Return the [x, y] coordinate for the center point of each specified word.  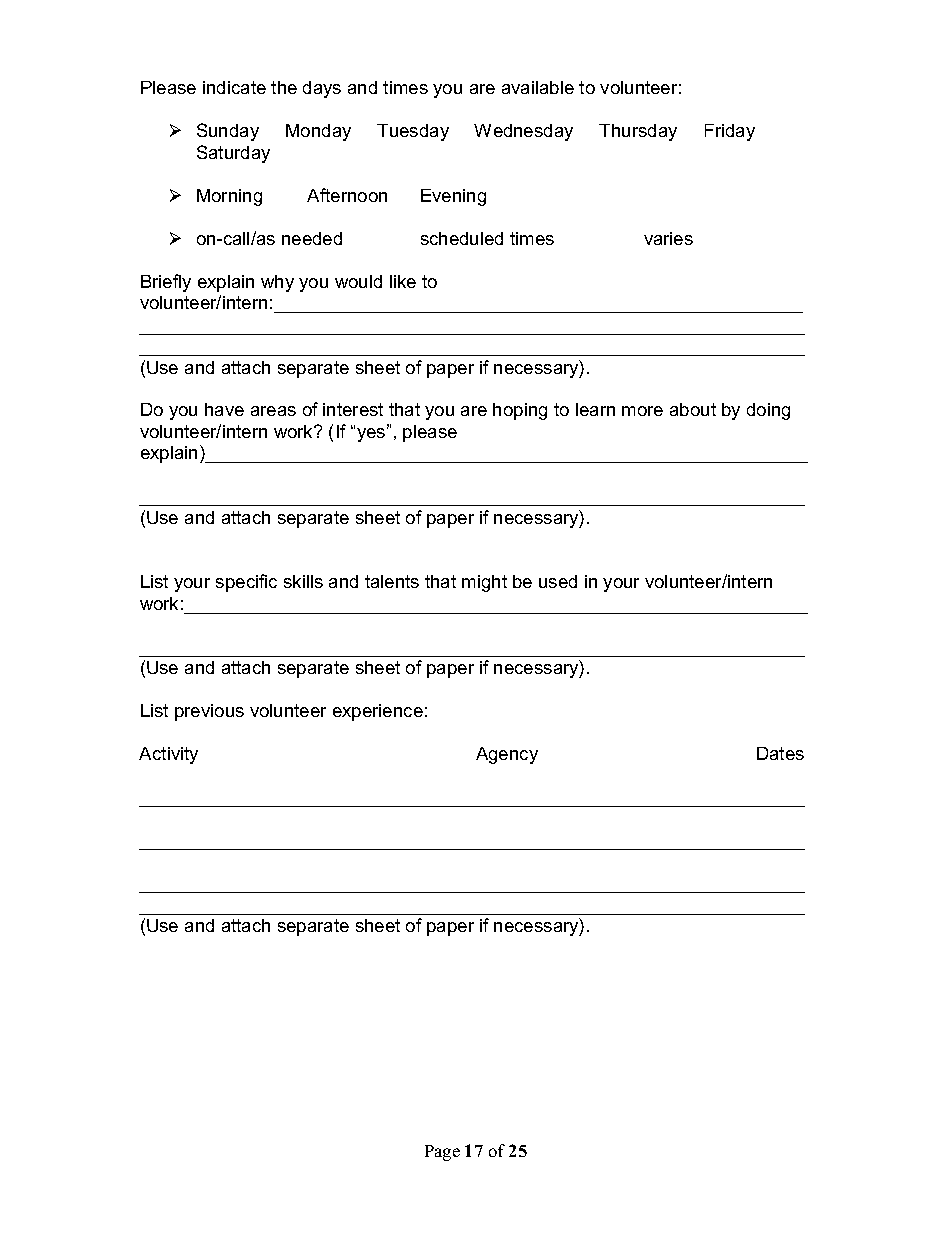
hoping [520, 411]
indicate [234, 87]
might [484, 583]
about [693, 409]
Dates [780, 753]
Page [442, 1153]
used [558, 581]
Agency [507, 755]
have [224, 409]
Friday [730, 132]
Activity [168, 755]
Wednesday [523, 132]
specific [246, 583]
